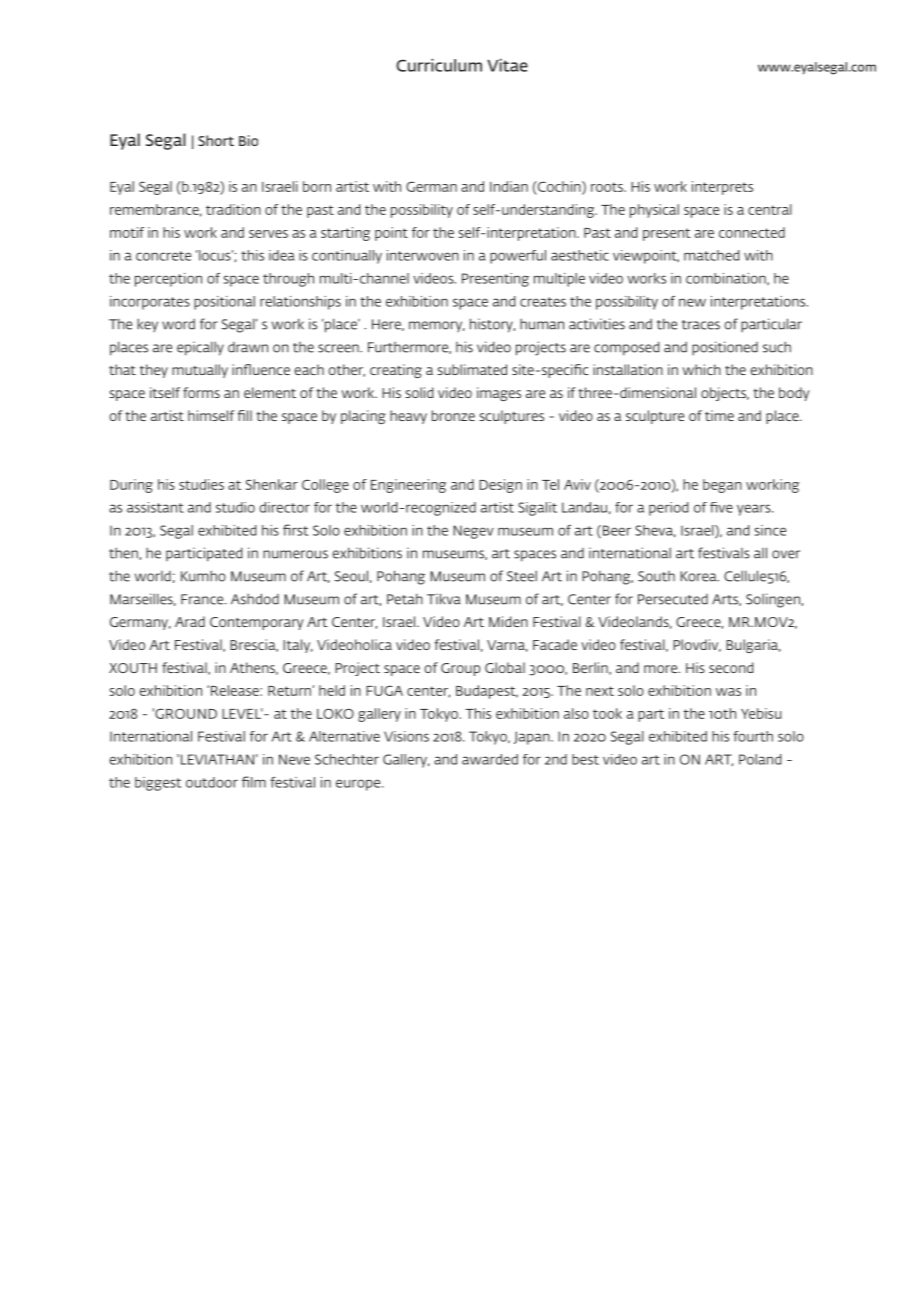 The image size is (924, 1308). Describe the element at coordinates (760, 759) in the image. I see `Poland` at that location.
